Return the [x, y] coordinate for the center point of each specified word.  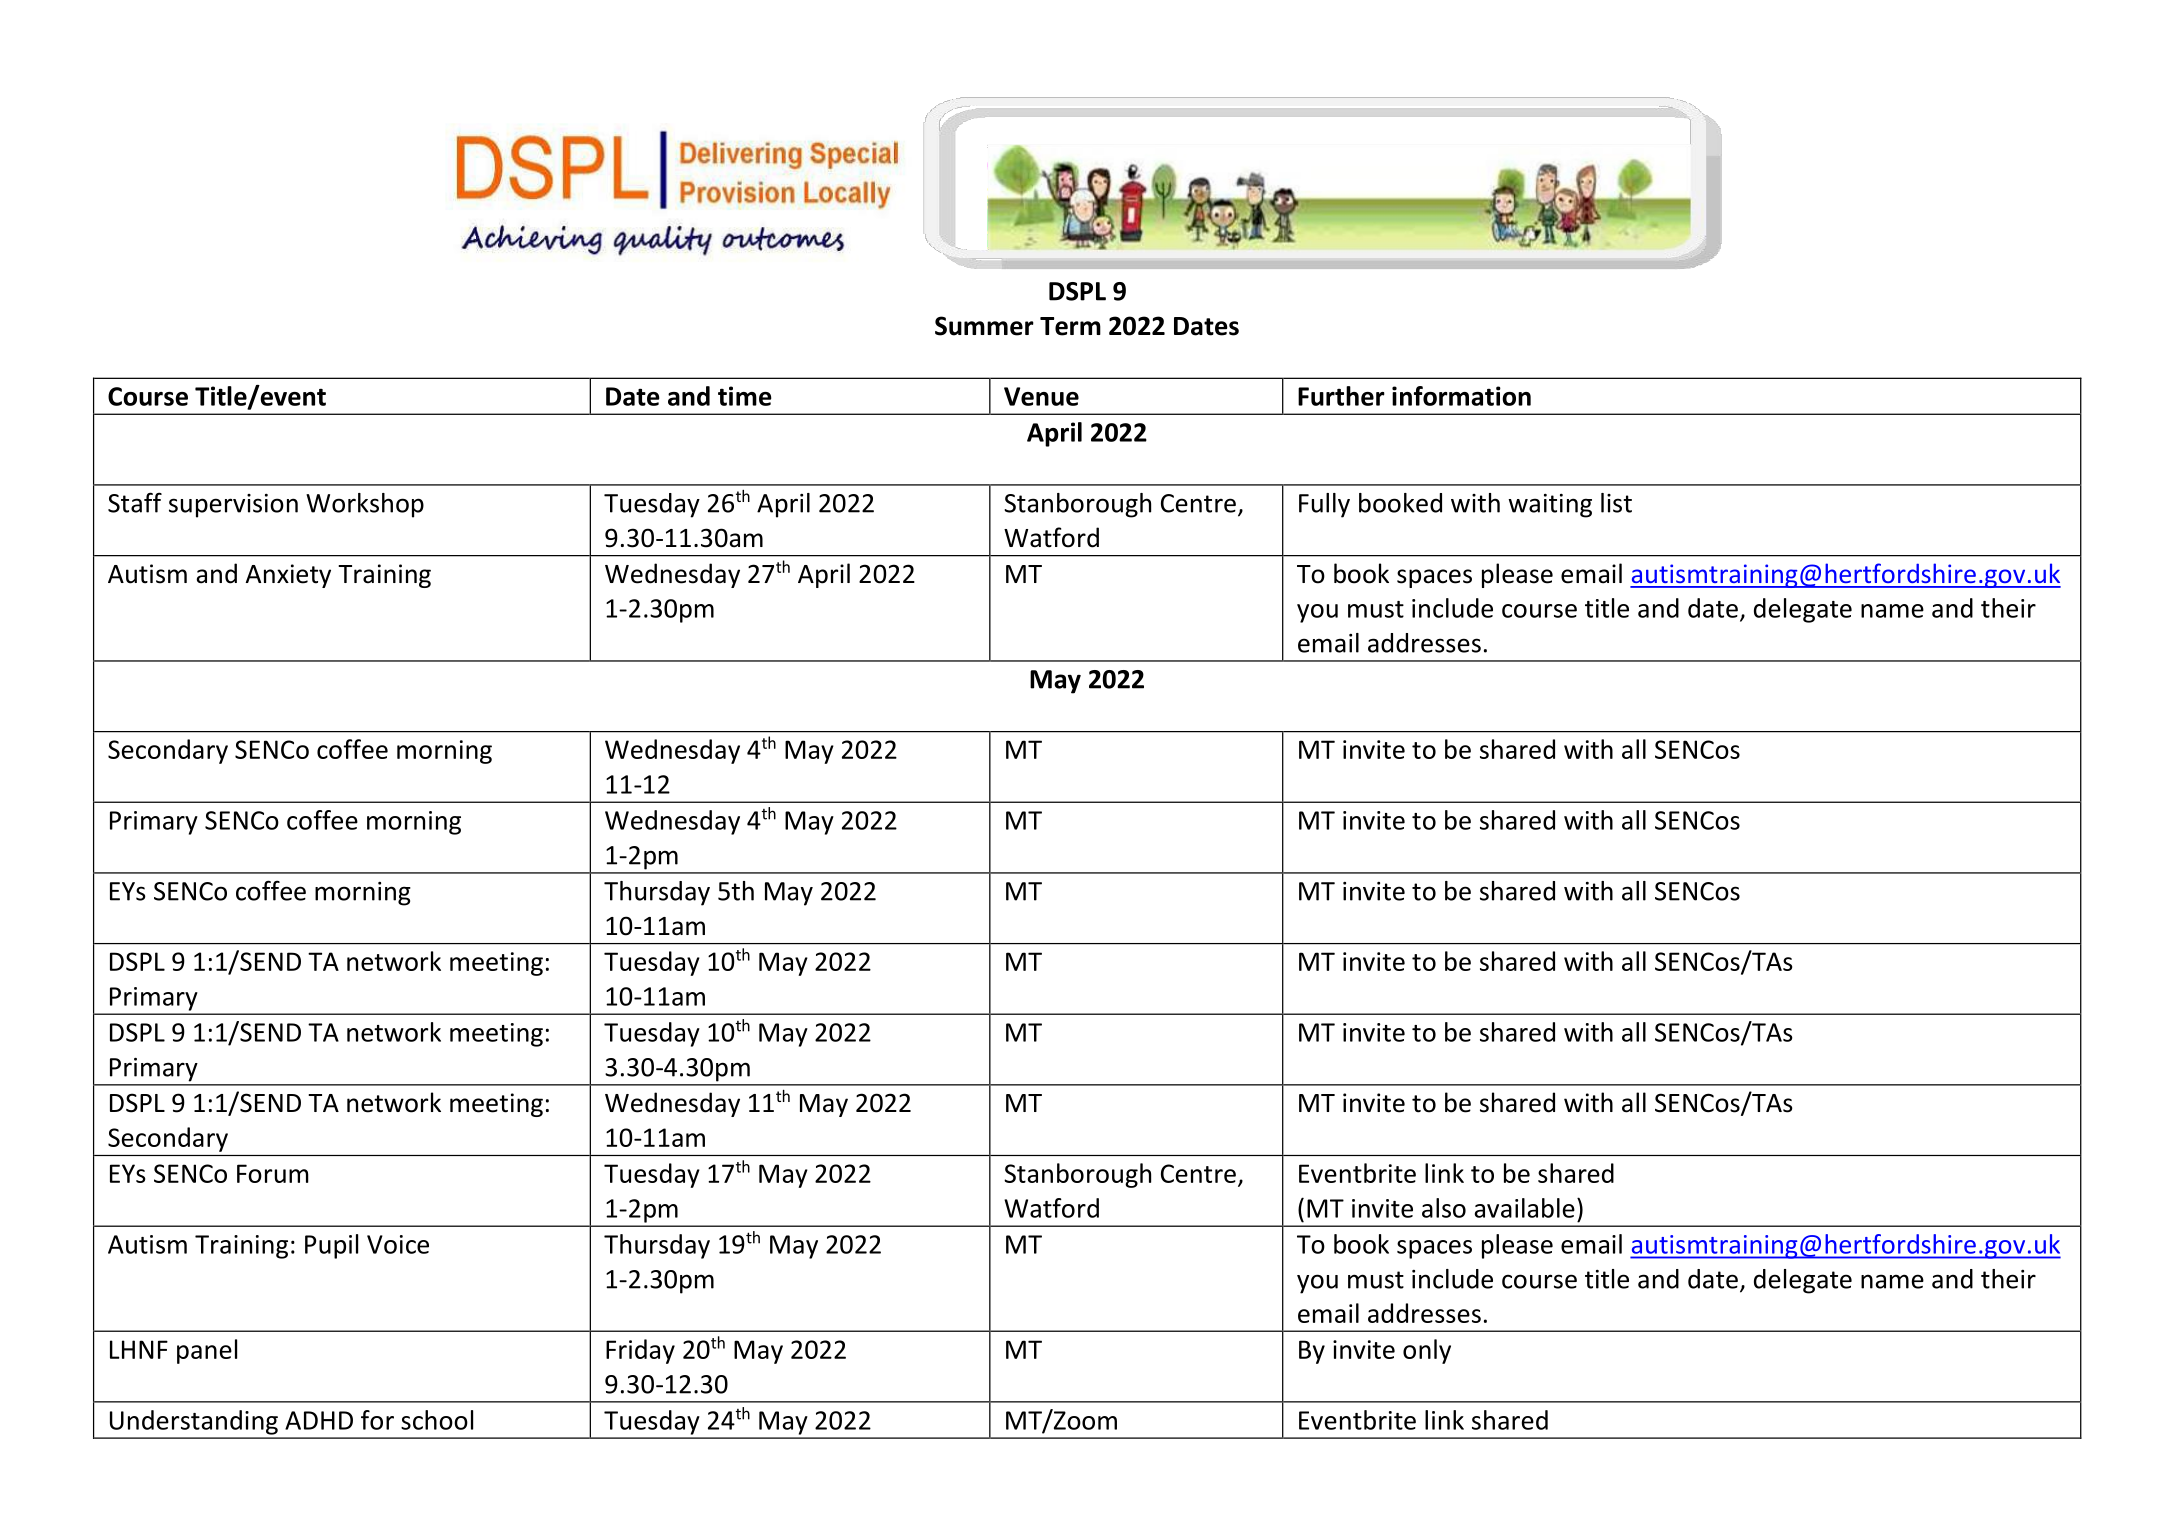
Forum [273, 1173]
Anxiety [288, 576]
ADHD [319, 1420]
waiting [1550, 506]
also [1444, 1208]
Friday [640, 1351]
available [1525, 1208]
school [437, 1420]
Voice [398, 1244]
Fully [1324, 505]
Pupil [331, 1246]
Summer [984, 326]
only [1427, 1351]
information [1461, 396]
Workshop [365, 505]
